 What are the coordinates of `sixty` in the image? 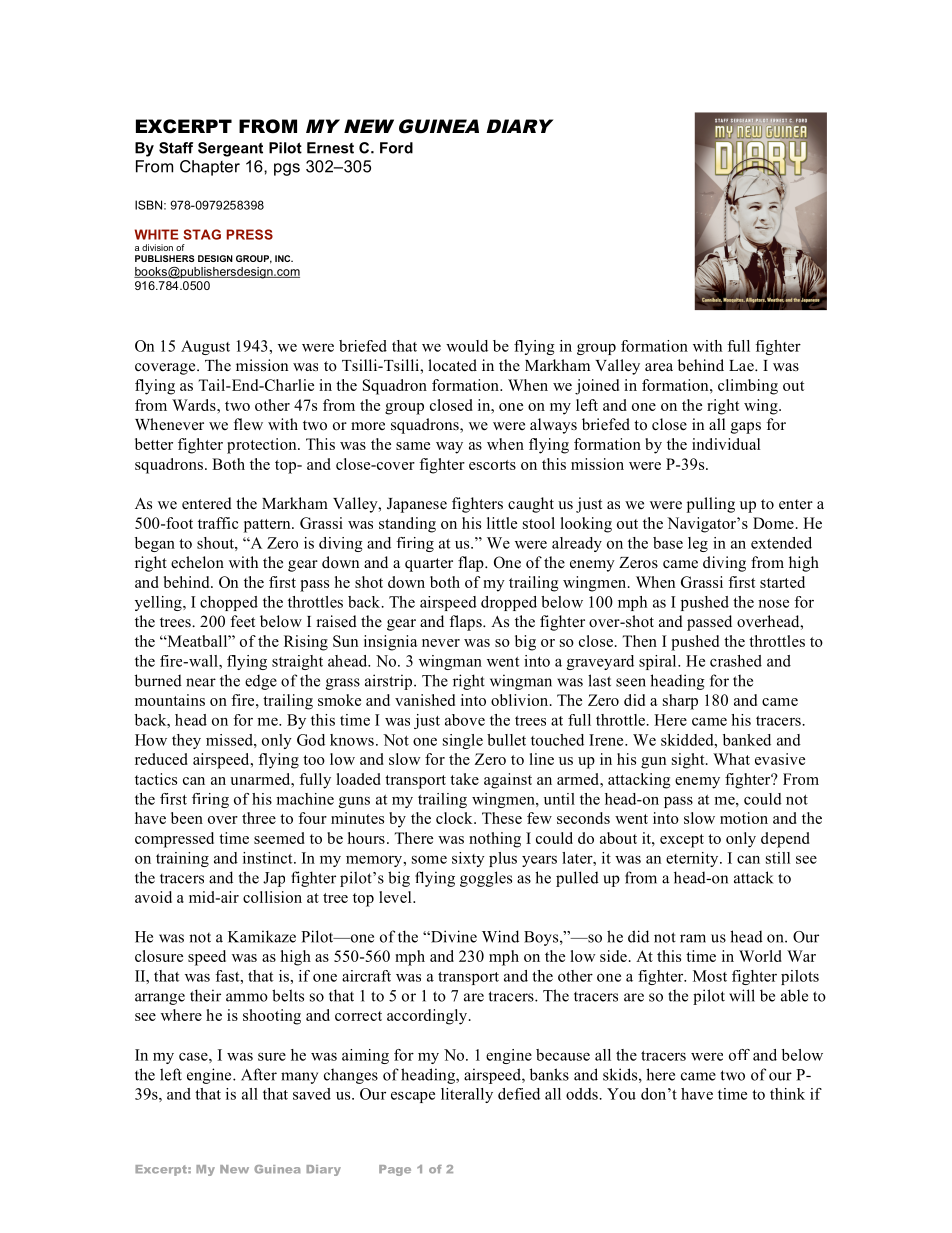 It's located at (468, 859).
